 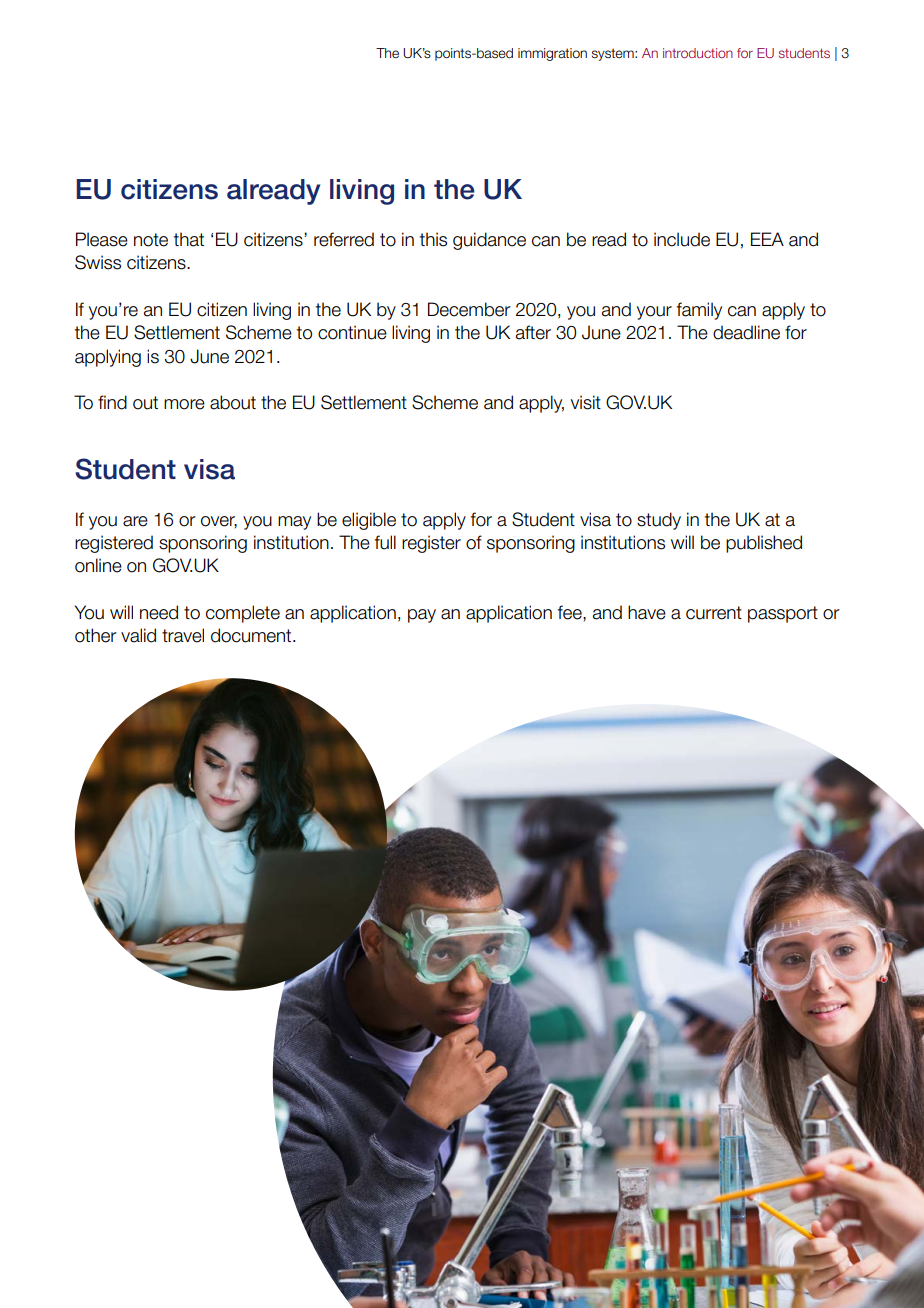 What do you see at coordinates (135, 521) in the screenshot?
I see `are` at bounding box center [135, 521].
